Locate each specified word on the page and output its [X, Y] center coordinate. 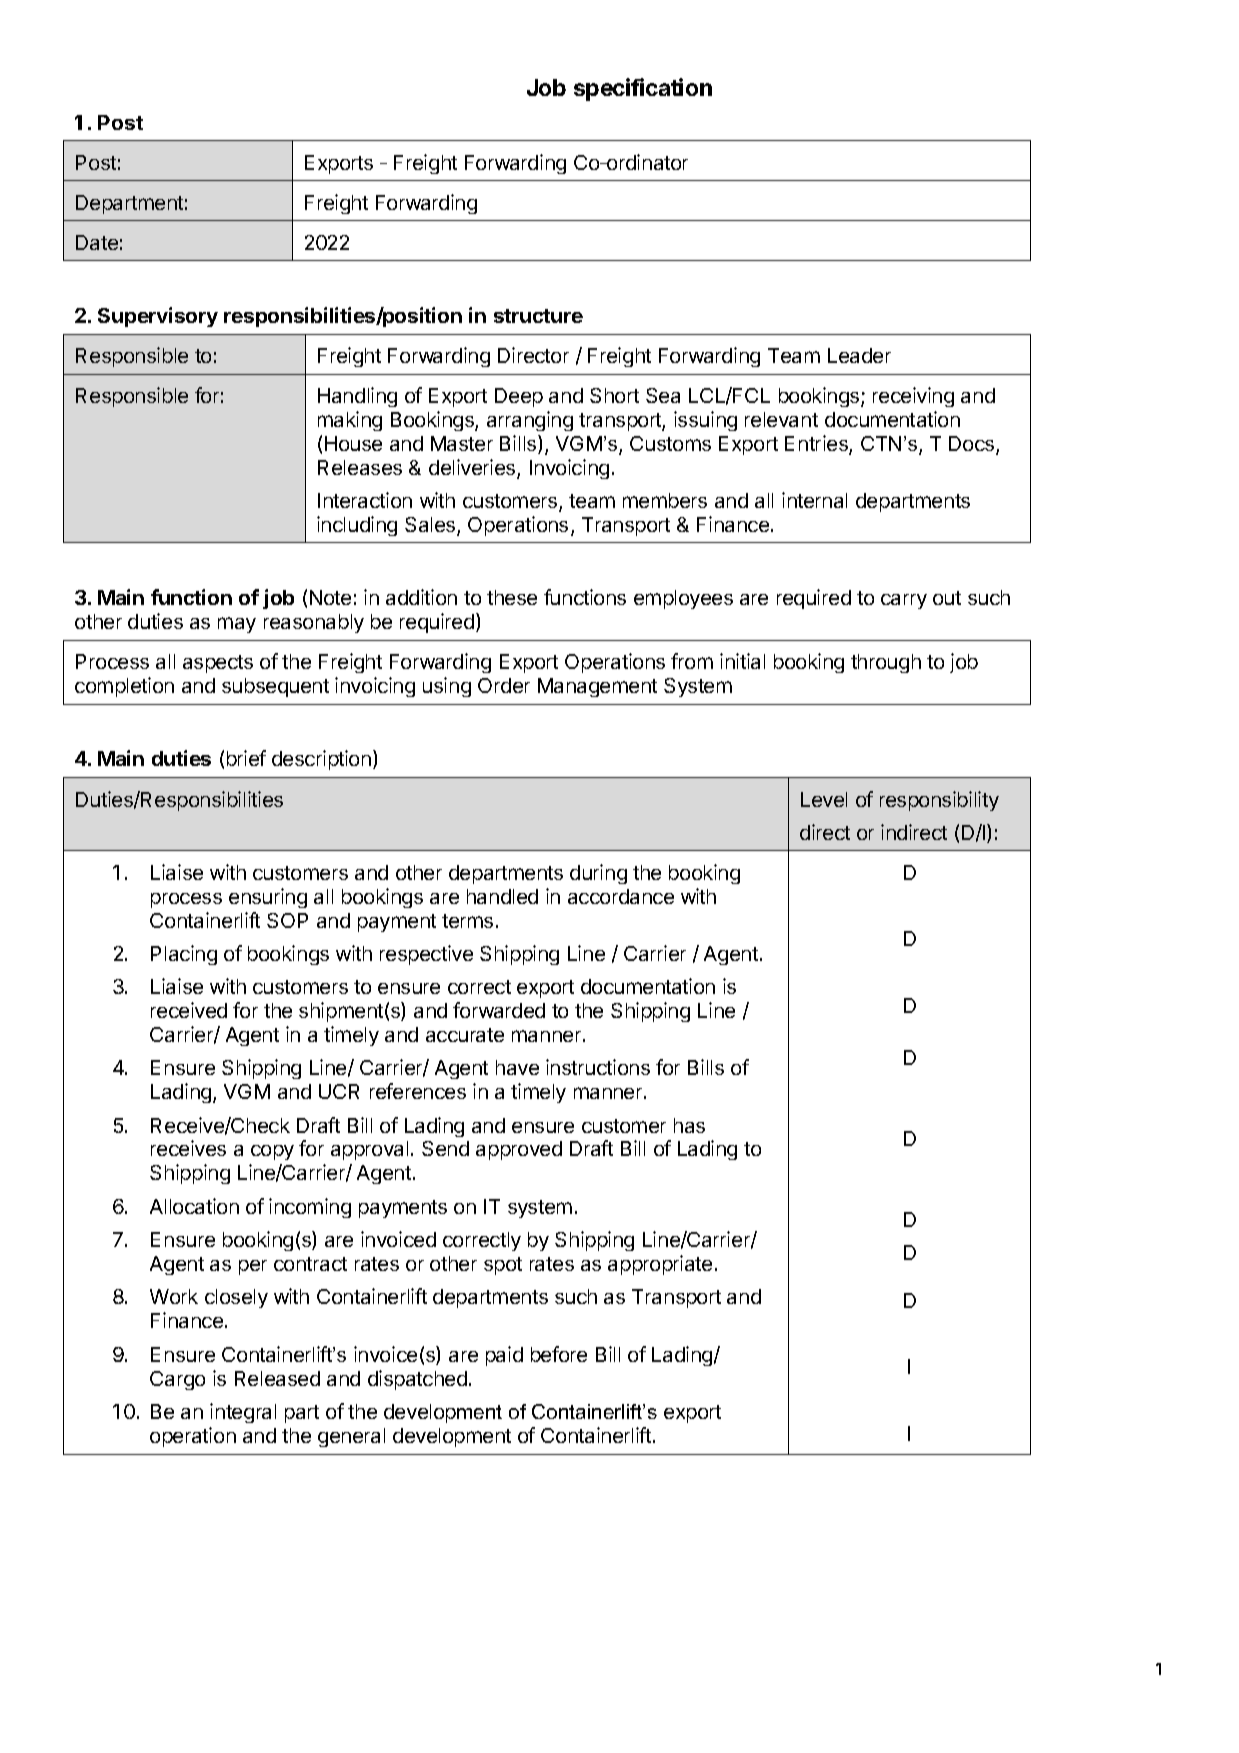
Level [824, 799]
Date [97, 242]
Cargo [177, 1380]
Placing [184, 955]
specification [643, 89]
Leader [859, 355]
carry [904, 601]
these [512, 597]
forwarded [499, 1010]
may [237, 625]
